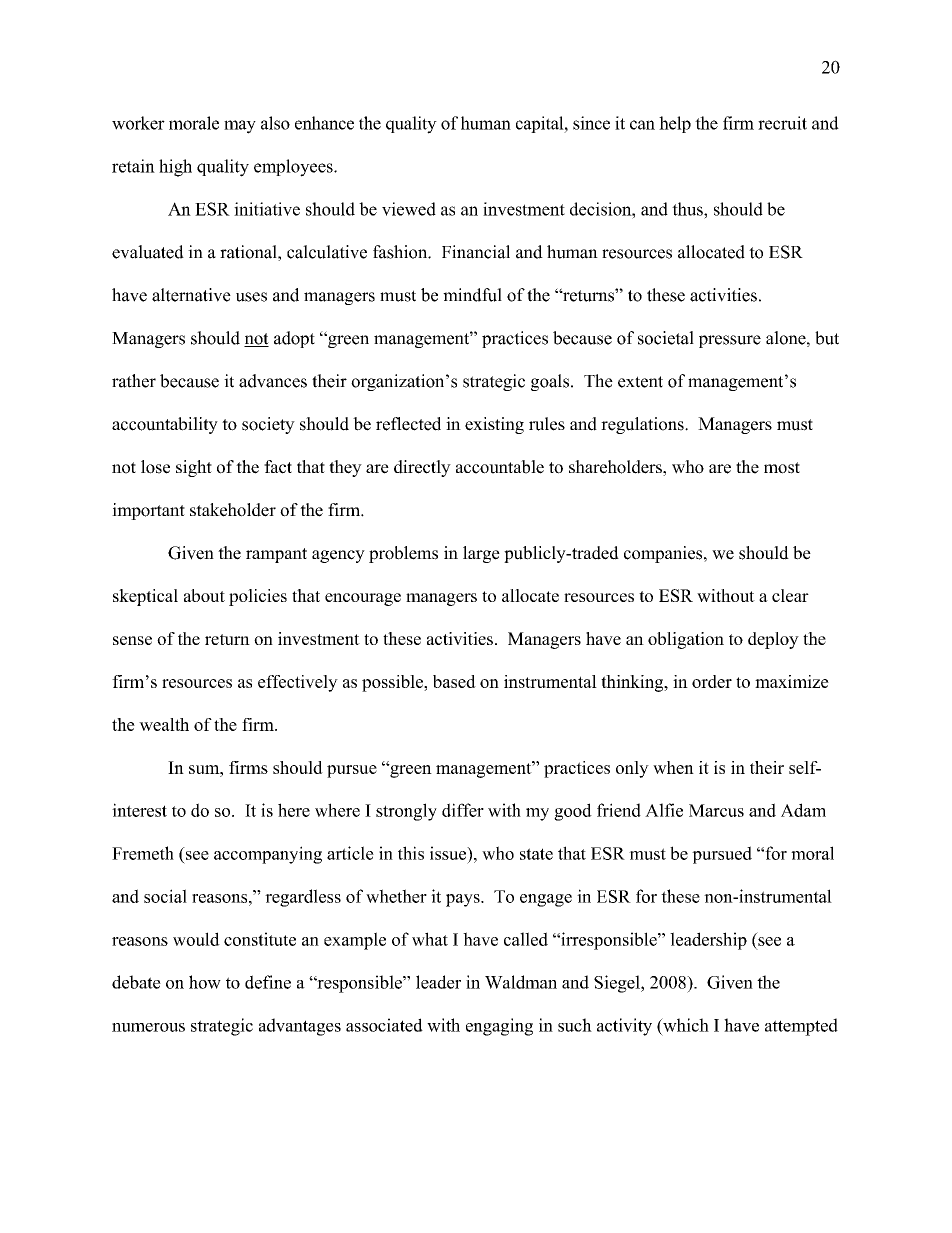 This screenshot has width=952, height=1233. I want to click on viewed, so click(409, 209).
